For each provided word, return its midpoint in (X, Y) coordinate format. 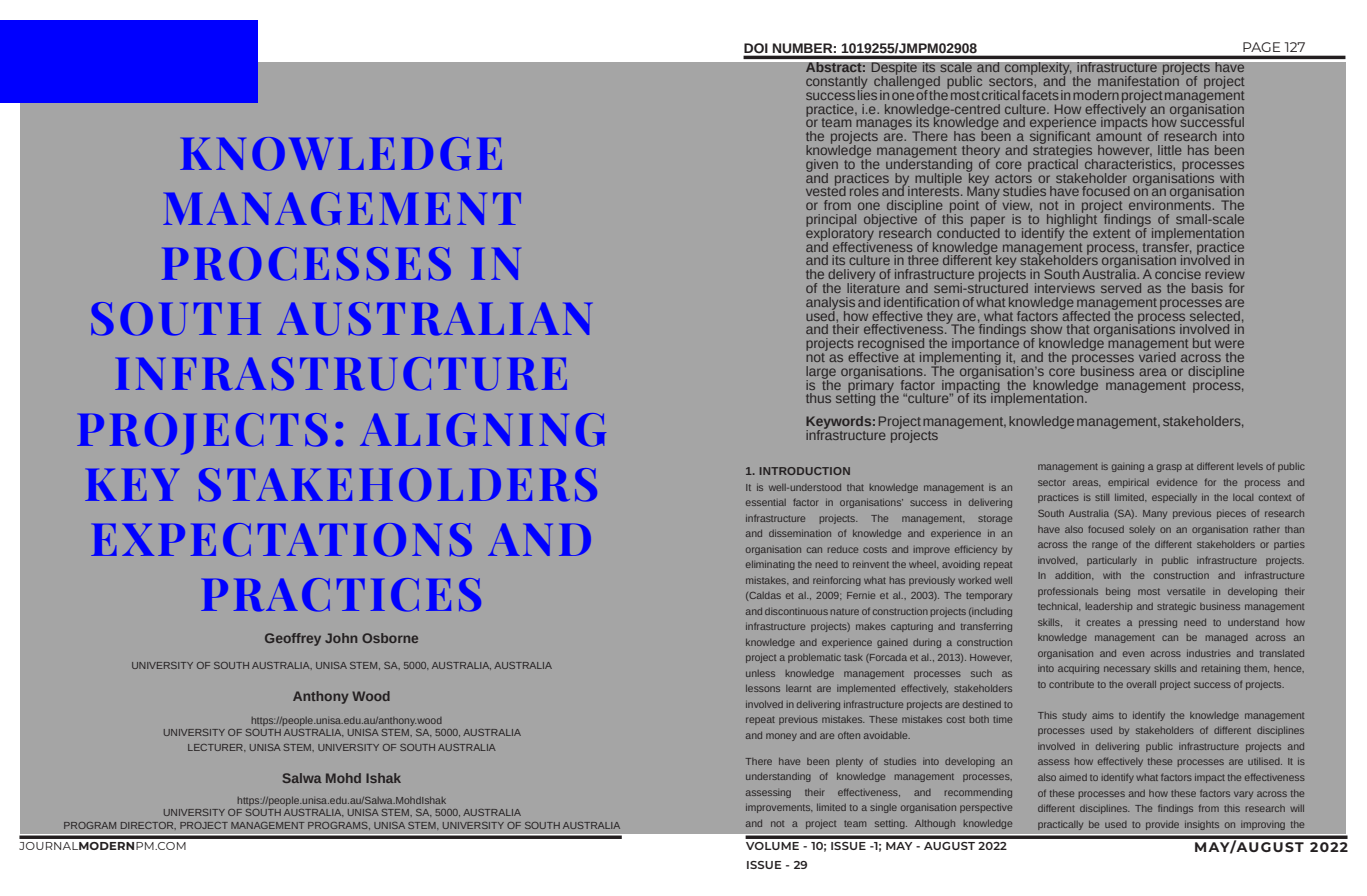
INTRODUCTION (805, 471)
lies (867, 93)
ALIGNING (483, 430)
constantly (836, 83)
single (883, 808)
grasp (1169, 468)
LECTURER (216, 747)
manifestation (1138, 79)
